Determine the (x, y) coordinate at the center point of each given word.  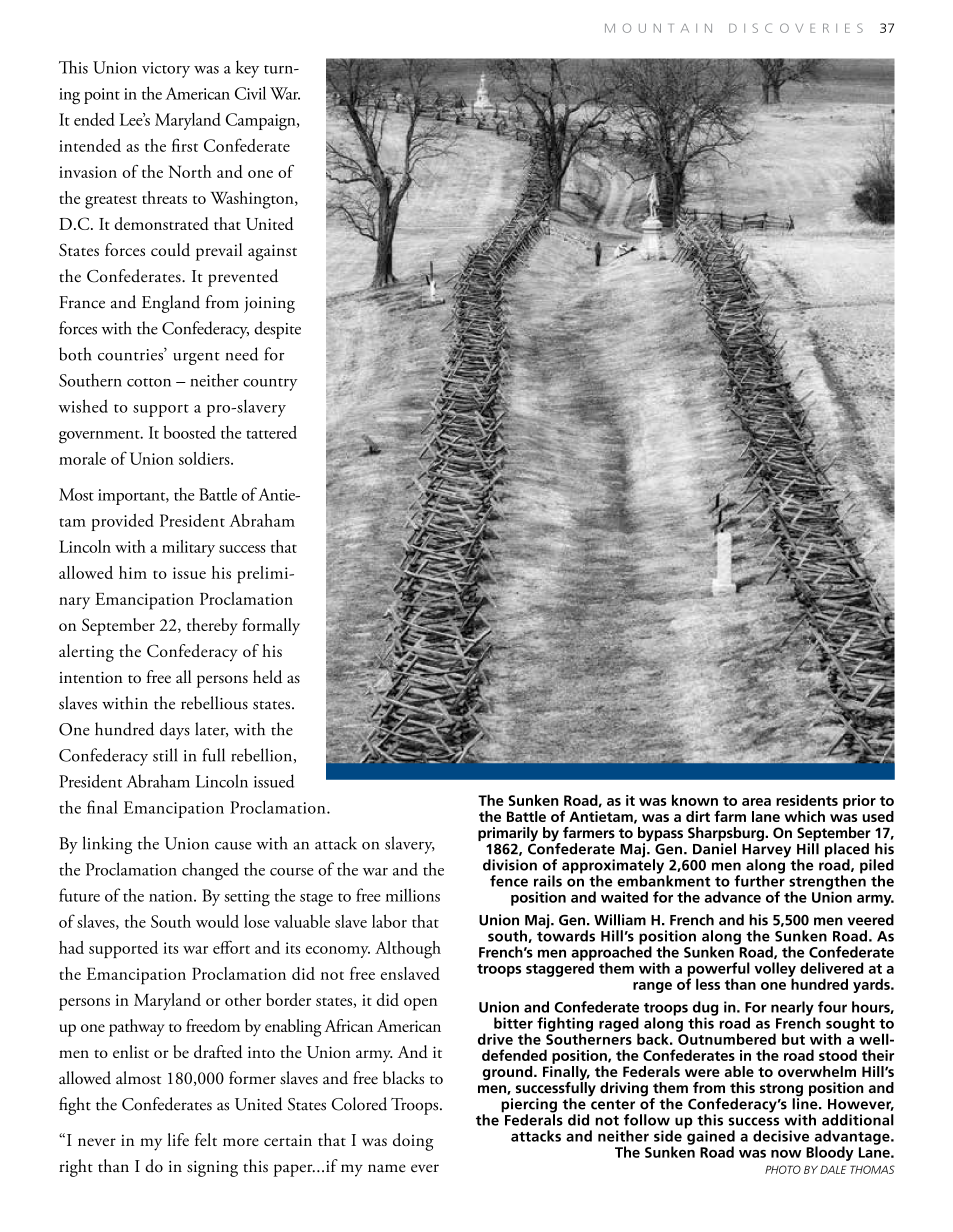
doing (413, 1142)
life (178, 1139)
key (247, 69)
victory (166, 70)
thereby (212, 626)
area (756, 802)
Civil (250, 93)
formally (271, 626)
